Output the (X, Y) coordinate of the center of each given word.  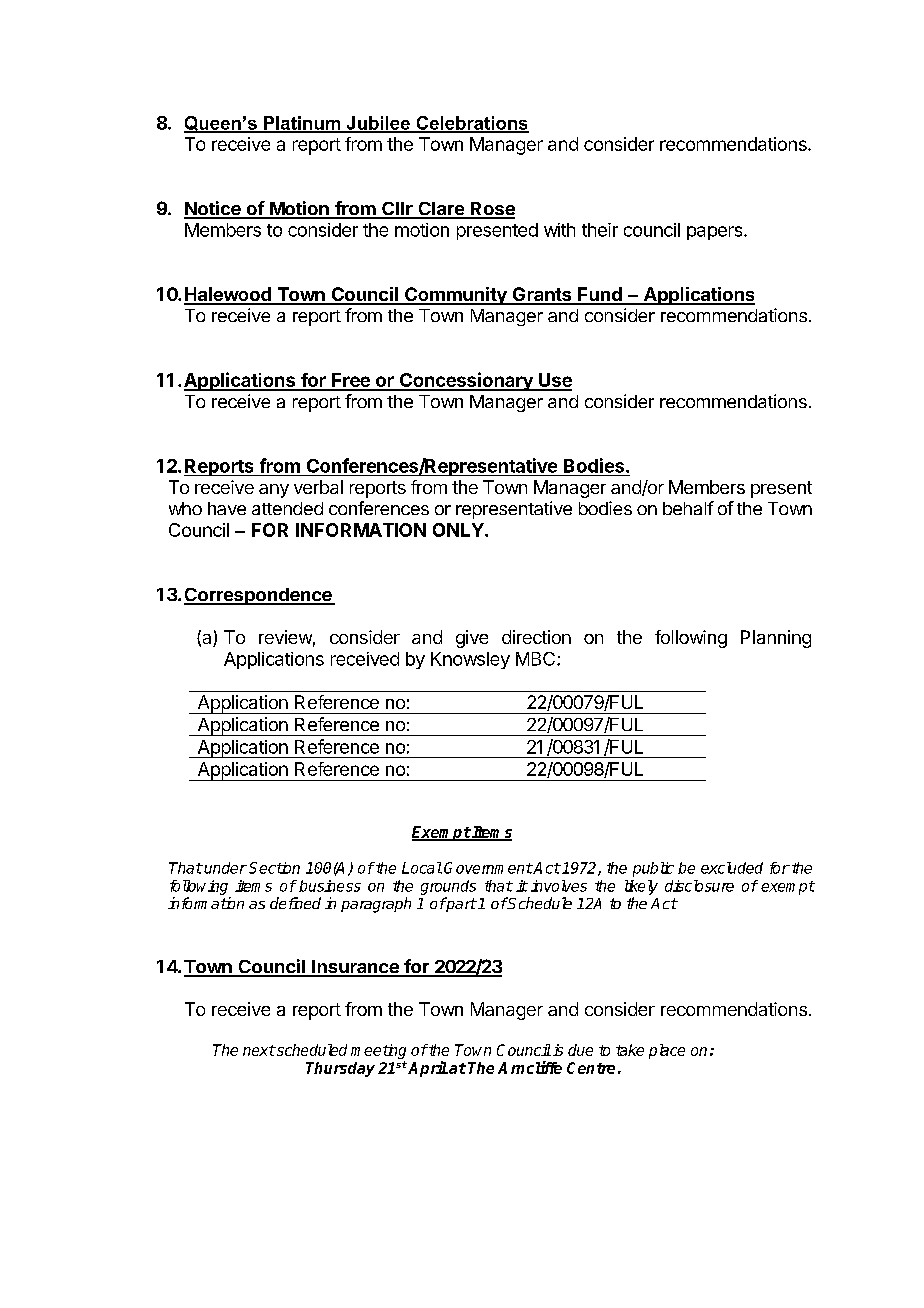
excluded (732, 868)
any (274, 491)
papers (716, 233)
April (428, 1069)
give (472, 639)
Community (456, 296)
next (259, 1050)
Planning (776, 639)
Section (274, 868)
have (227, 508)
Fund (600, 295)
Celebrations (471, 124)
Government (488, 868)
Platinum (302, 124)
